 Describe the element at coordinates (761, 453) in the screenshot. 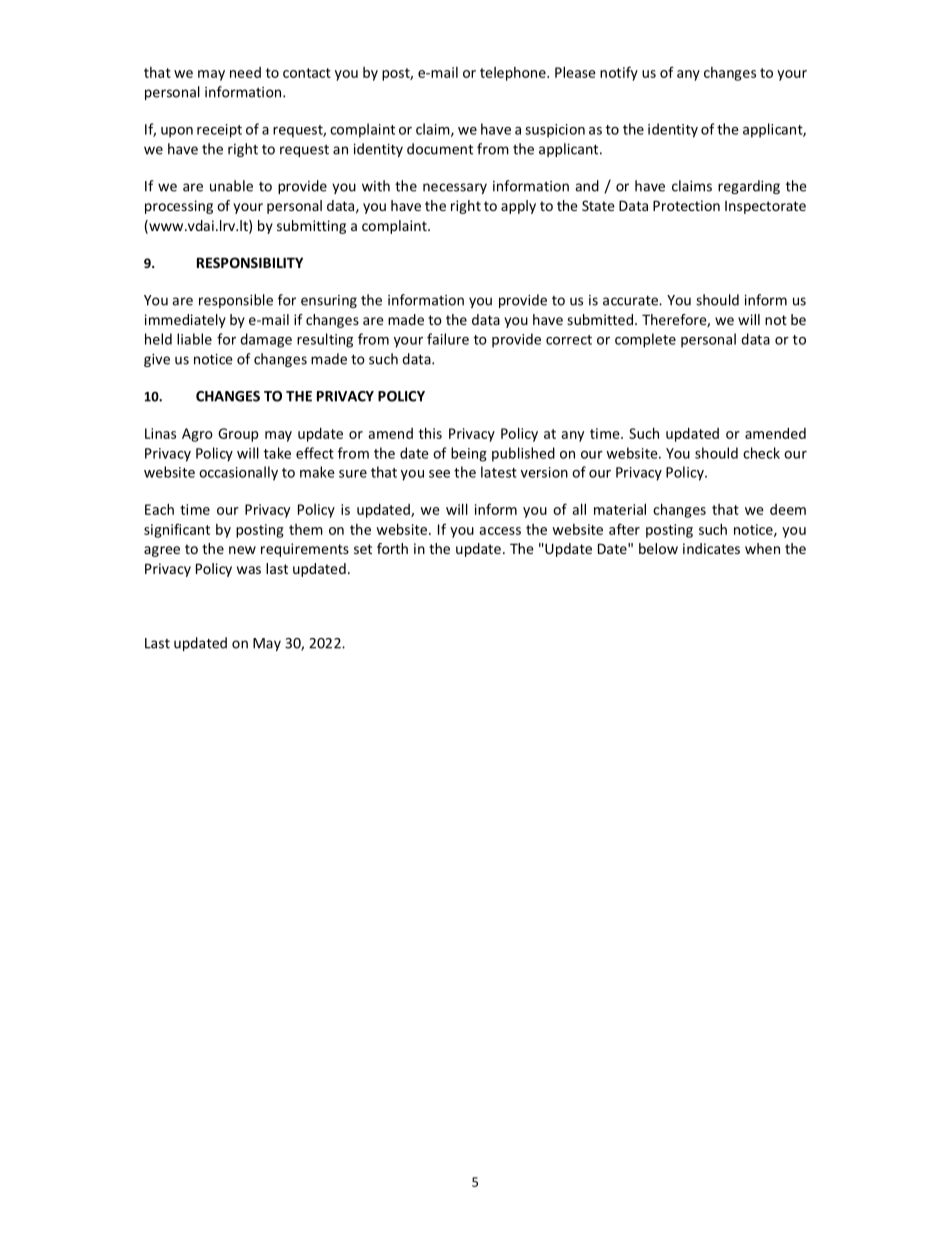

I see `check` at that location.
